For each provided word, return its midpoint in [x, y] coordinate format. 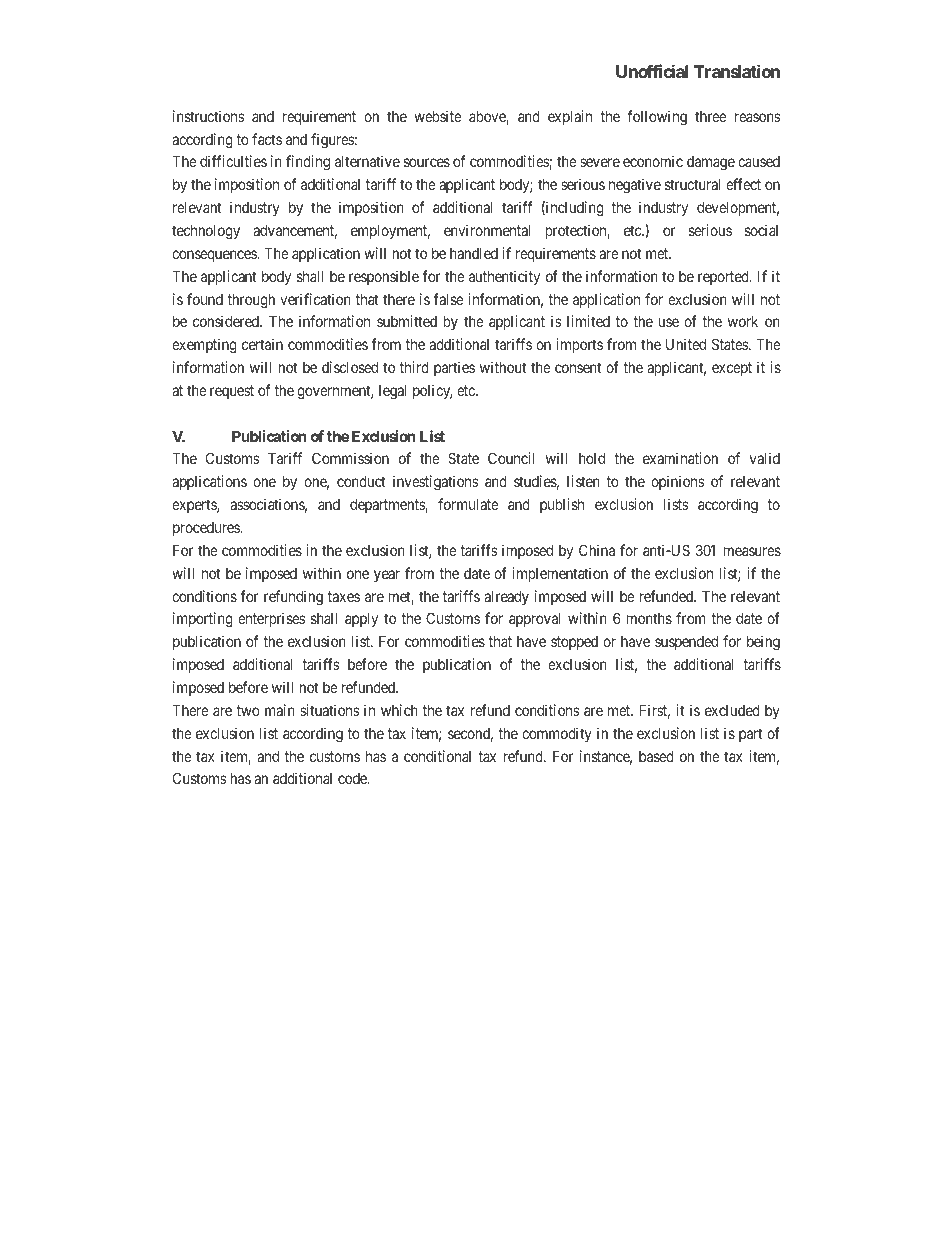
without [503, 367]
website [438, 116]
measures [752, 551]
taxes [344, 596]
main [280, 710]
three [711, 116]
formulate [468, 504]
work [743, 321]
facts [267, 139]
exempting [204, 346]
